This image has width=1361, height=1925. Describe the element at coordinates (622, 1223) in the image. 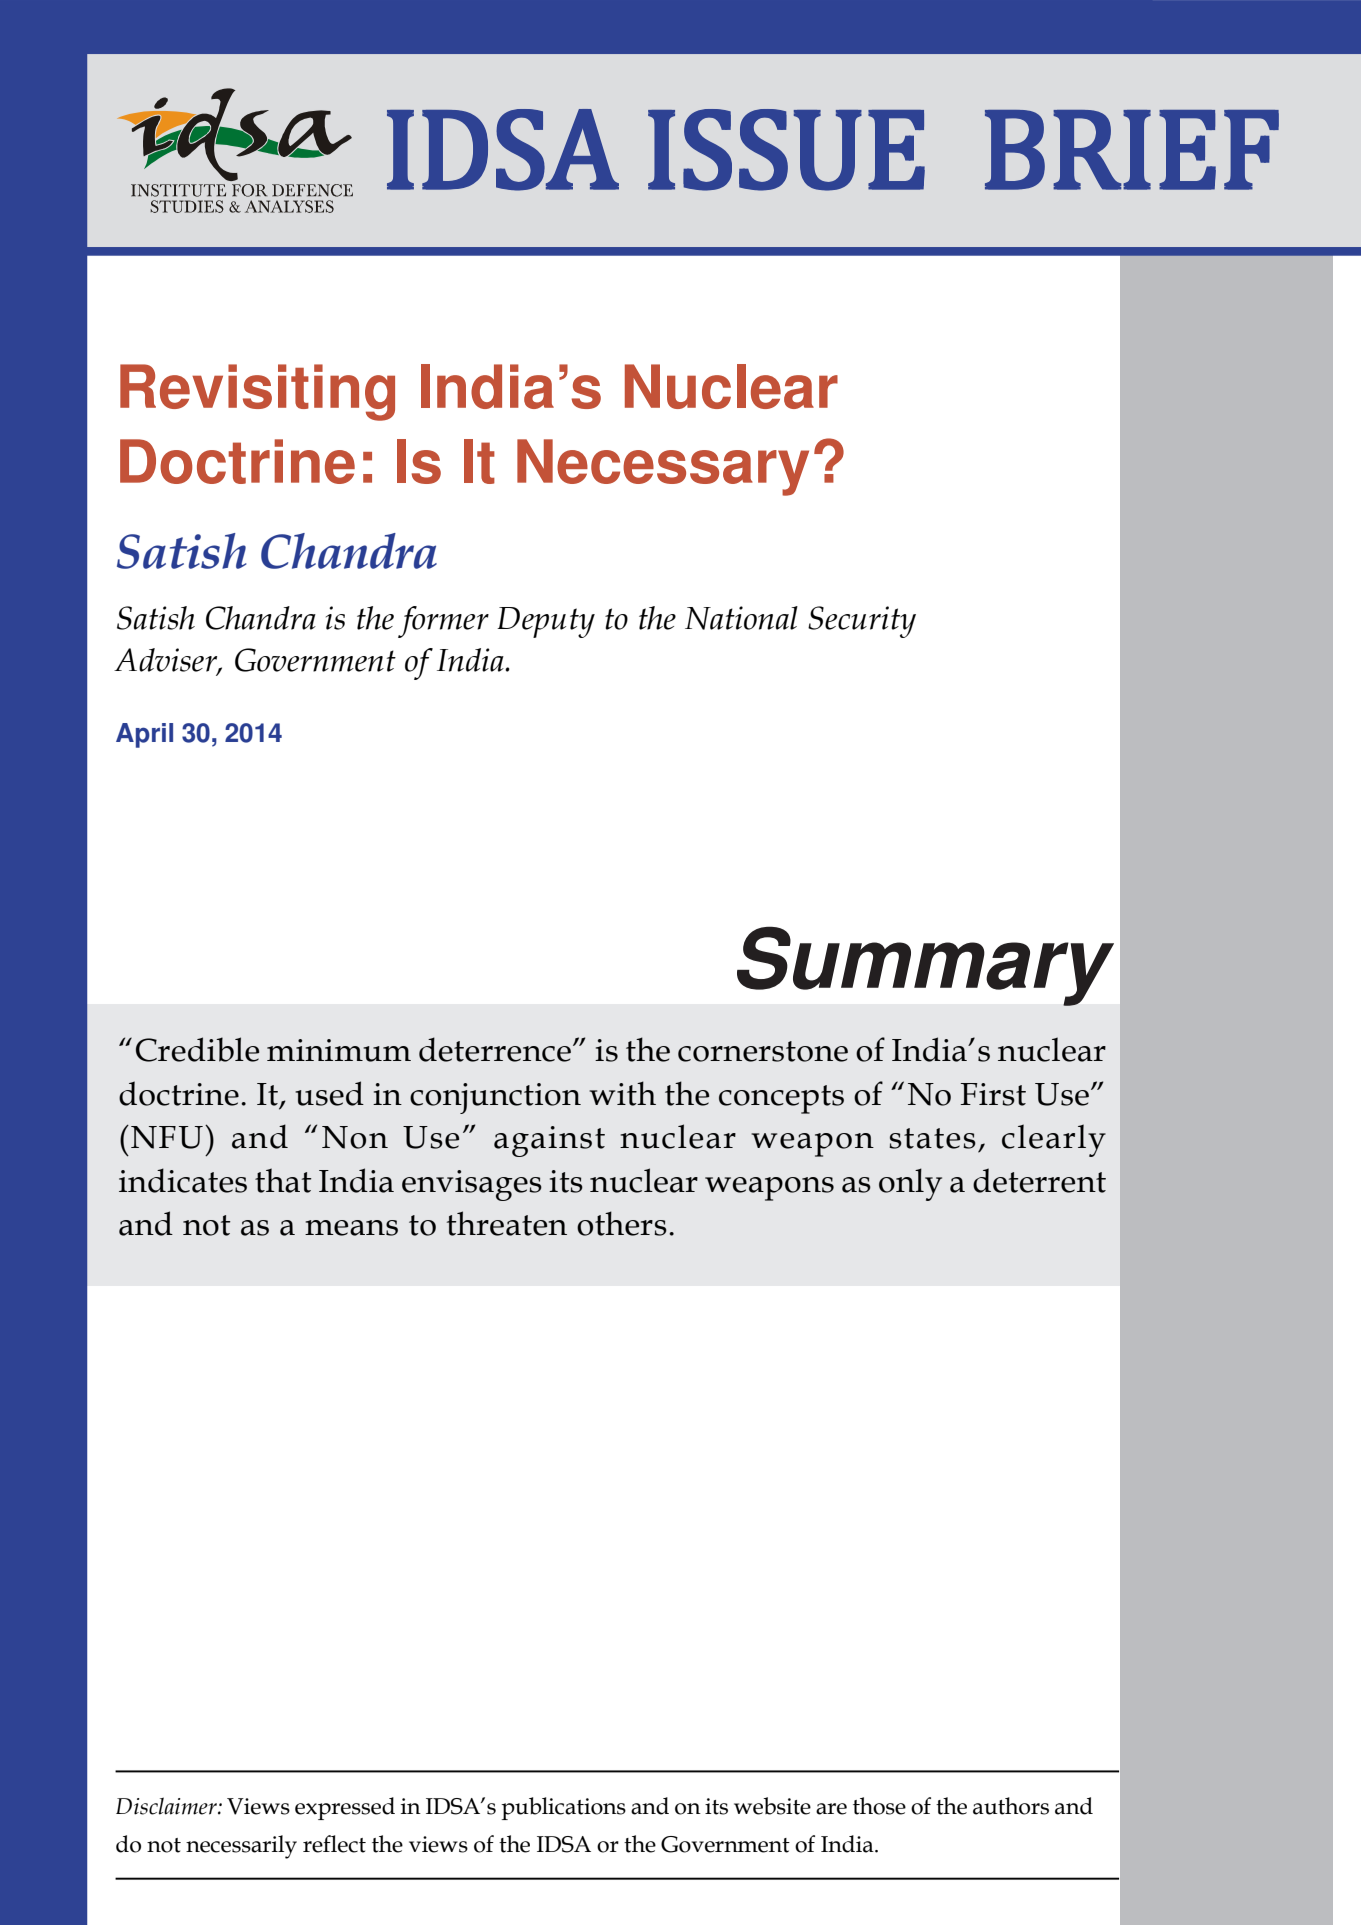

I see `others` at that location.
